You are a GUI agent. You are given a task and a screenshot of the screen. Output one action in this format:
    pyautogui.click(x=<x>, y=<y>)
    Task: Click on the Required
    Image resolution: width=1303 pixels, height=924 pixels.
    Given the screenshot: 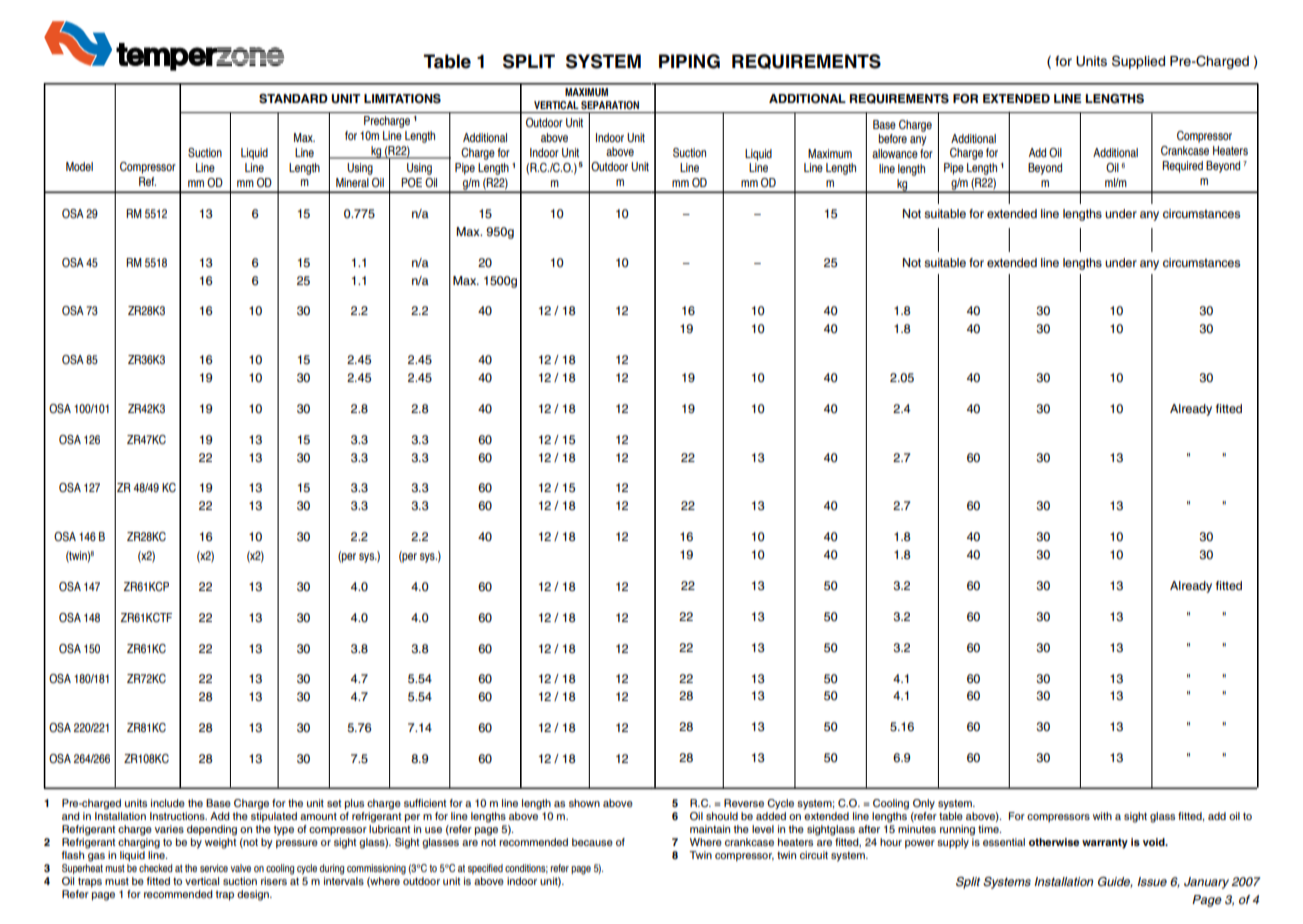 What is the action you would take?
    pyautogui.click(x=1182, y=167)
